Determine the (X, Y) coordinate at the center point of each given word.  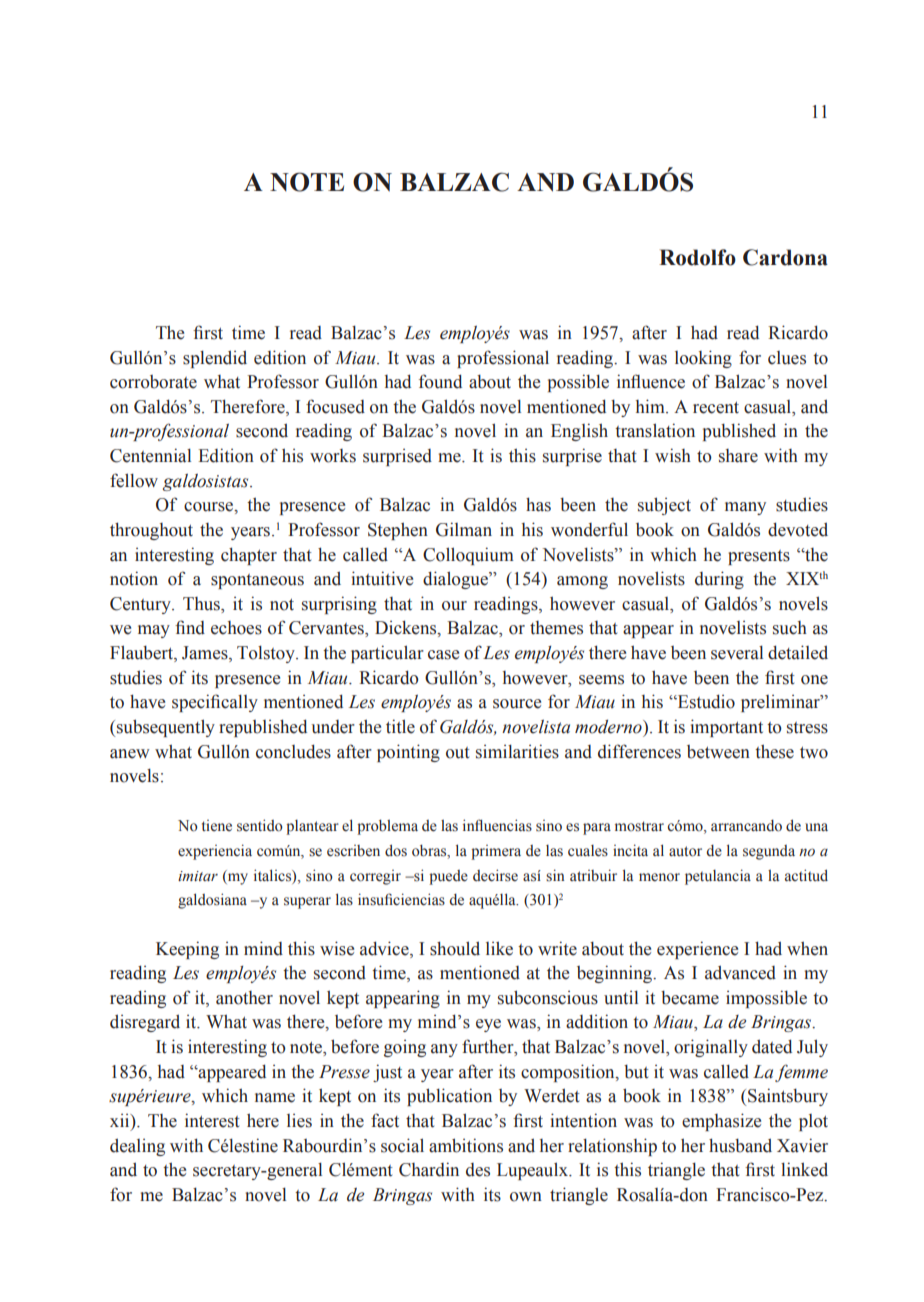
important (726, 728)
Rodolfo (697, 257)
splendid (215, 359)
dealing (137, 1147)
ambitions (466, 1145)
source (517, 704)
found (440, 381)
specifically (215, 703)
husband (740, 1145)
